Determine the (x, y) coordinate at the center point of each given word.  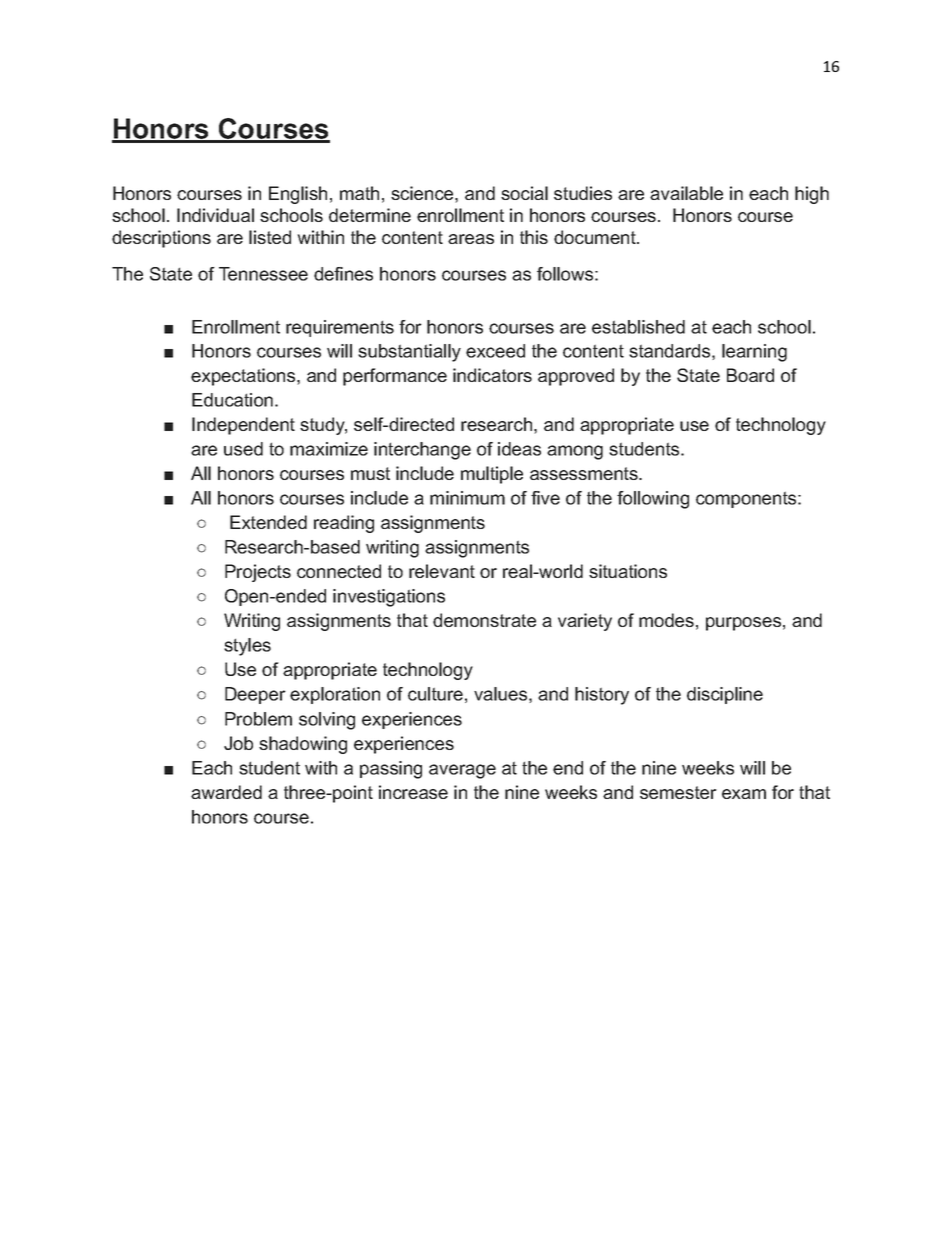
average (462, 771)
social (524, 193)
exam (744, 794)
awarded (226, 792)
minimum (467, 498)
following (653, 500)
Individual (215, 215)
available (686, 193)
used (243, 449)
